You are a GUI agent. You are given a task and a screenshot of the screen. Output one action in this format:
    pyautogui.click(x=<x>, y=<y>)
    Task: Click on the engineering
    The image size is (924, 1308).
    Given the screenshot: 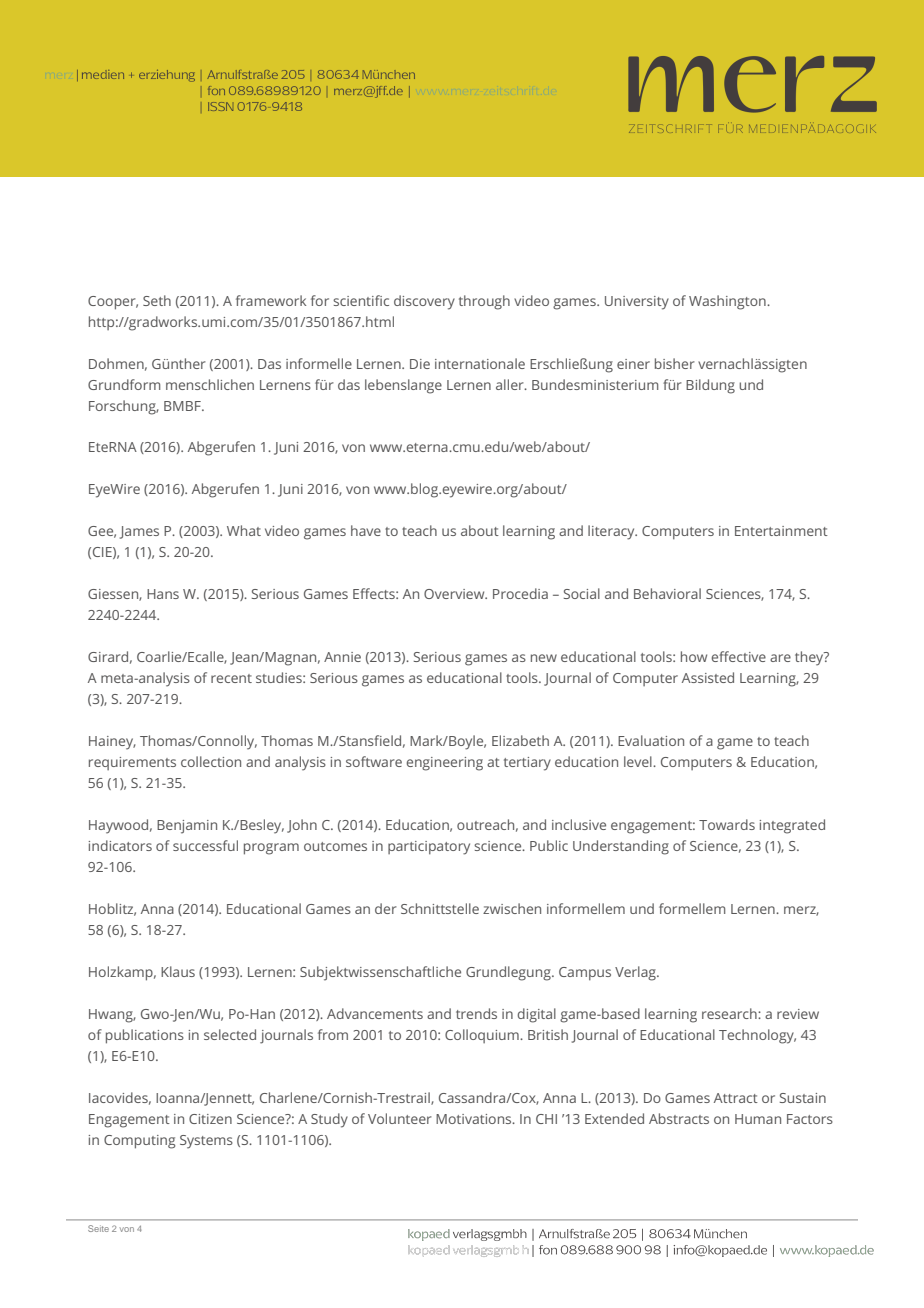 What is the action you would take?
    pyautogui.click(x=444, y=764)
